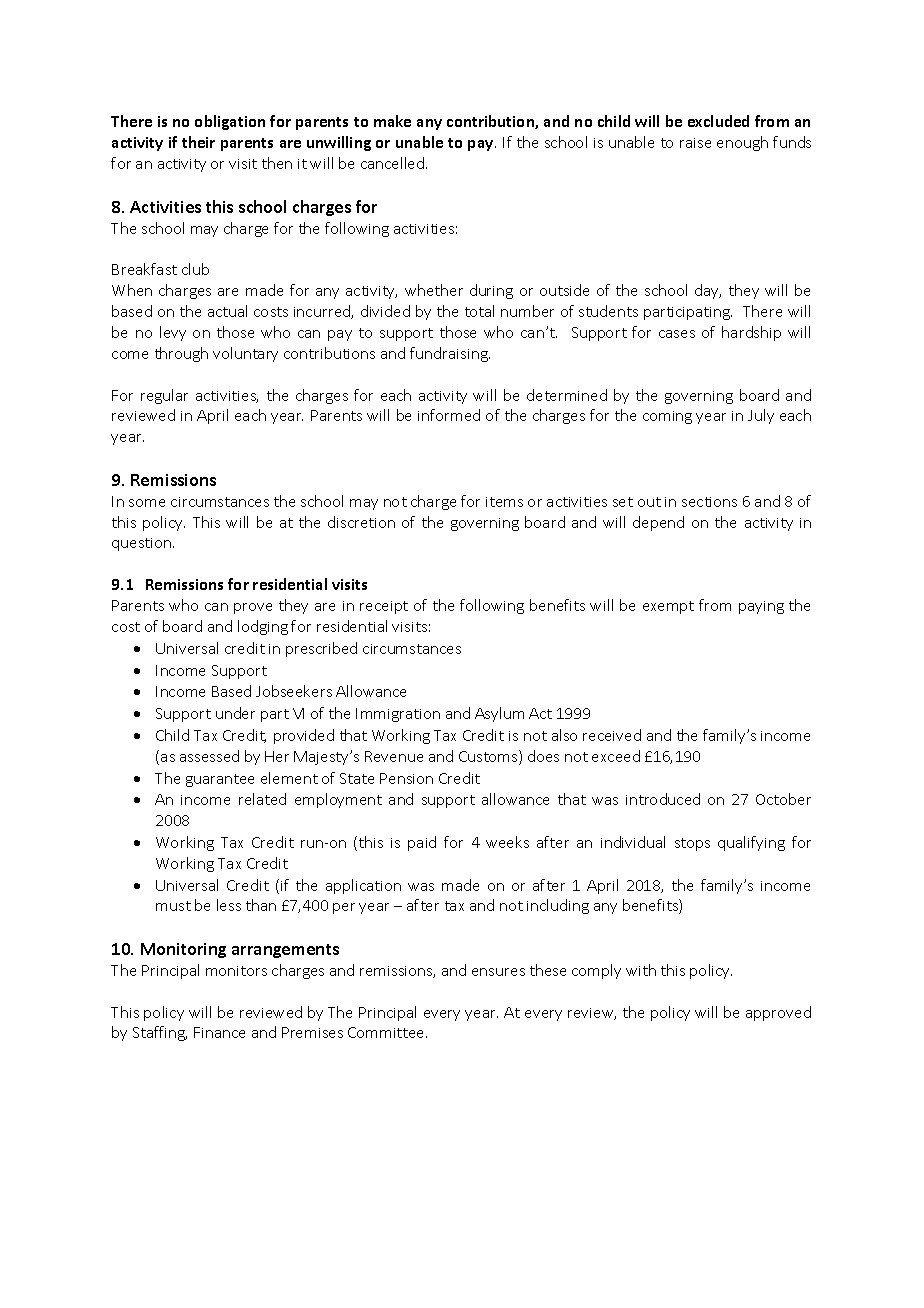 The height and width of the screenshot is (1308, 924). Describe the element at coordinates (695, 143) in the screenshot. I see `raise` at that location.
